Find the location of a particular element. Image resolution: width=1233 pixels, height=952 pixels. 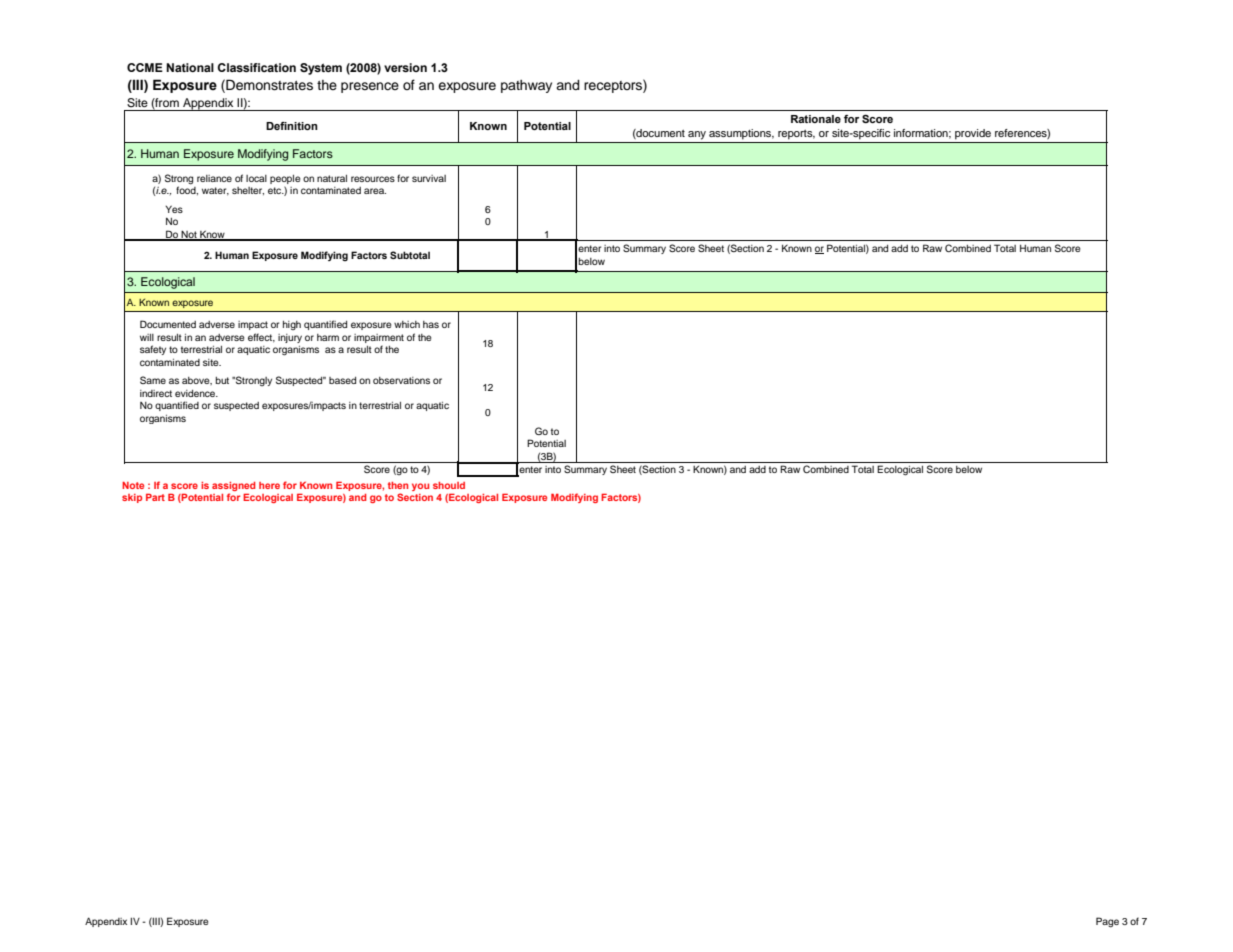

Page is located at coordinates (1107, 922).
